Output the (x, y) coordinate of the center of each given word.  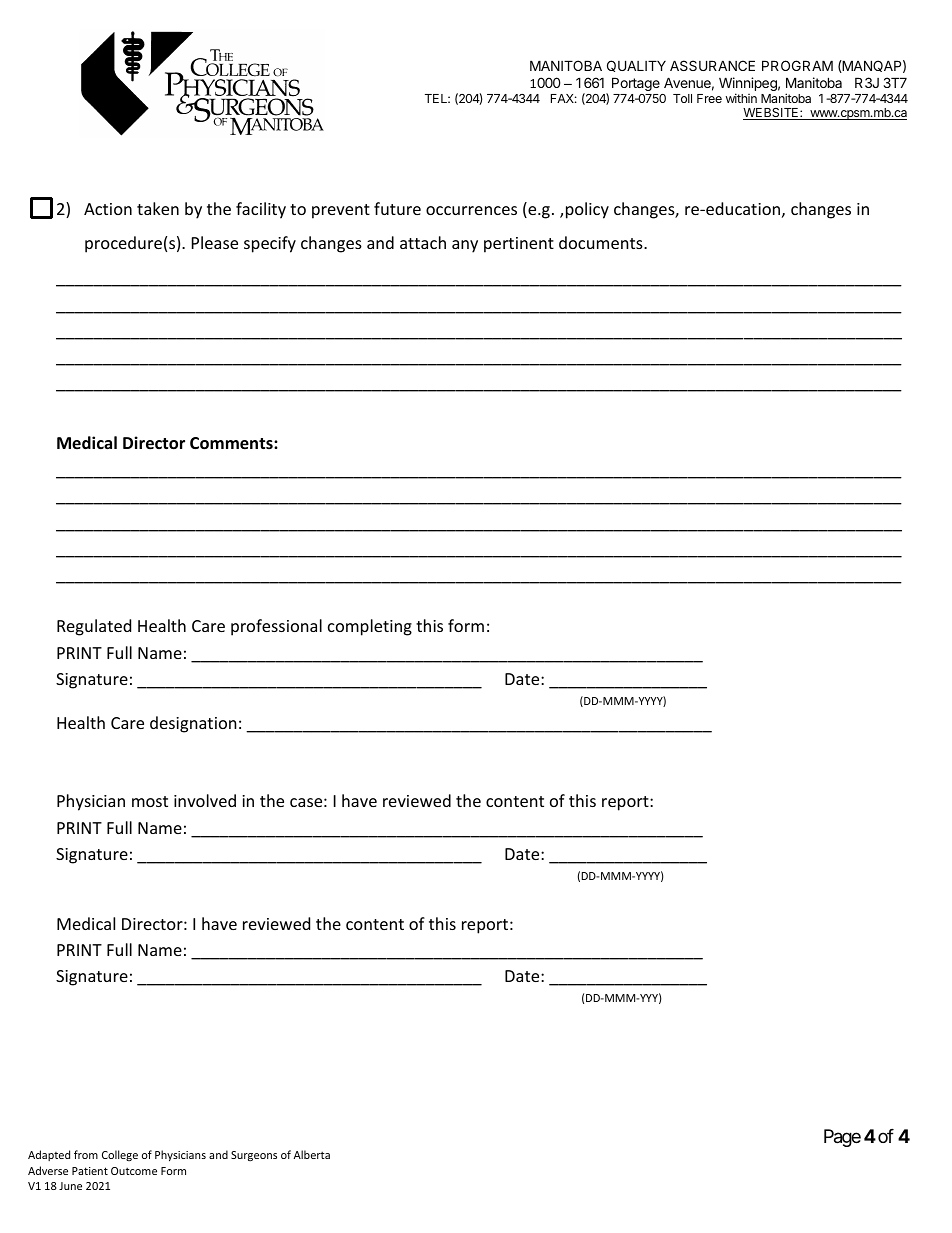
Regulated (94, 627)
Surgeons (254, 1156)
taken (158, 208)
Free (709, 98)
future (397, 208)
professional (276, 627)
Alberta (312, 1154)
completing (370, 627)
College (120, 1155)
